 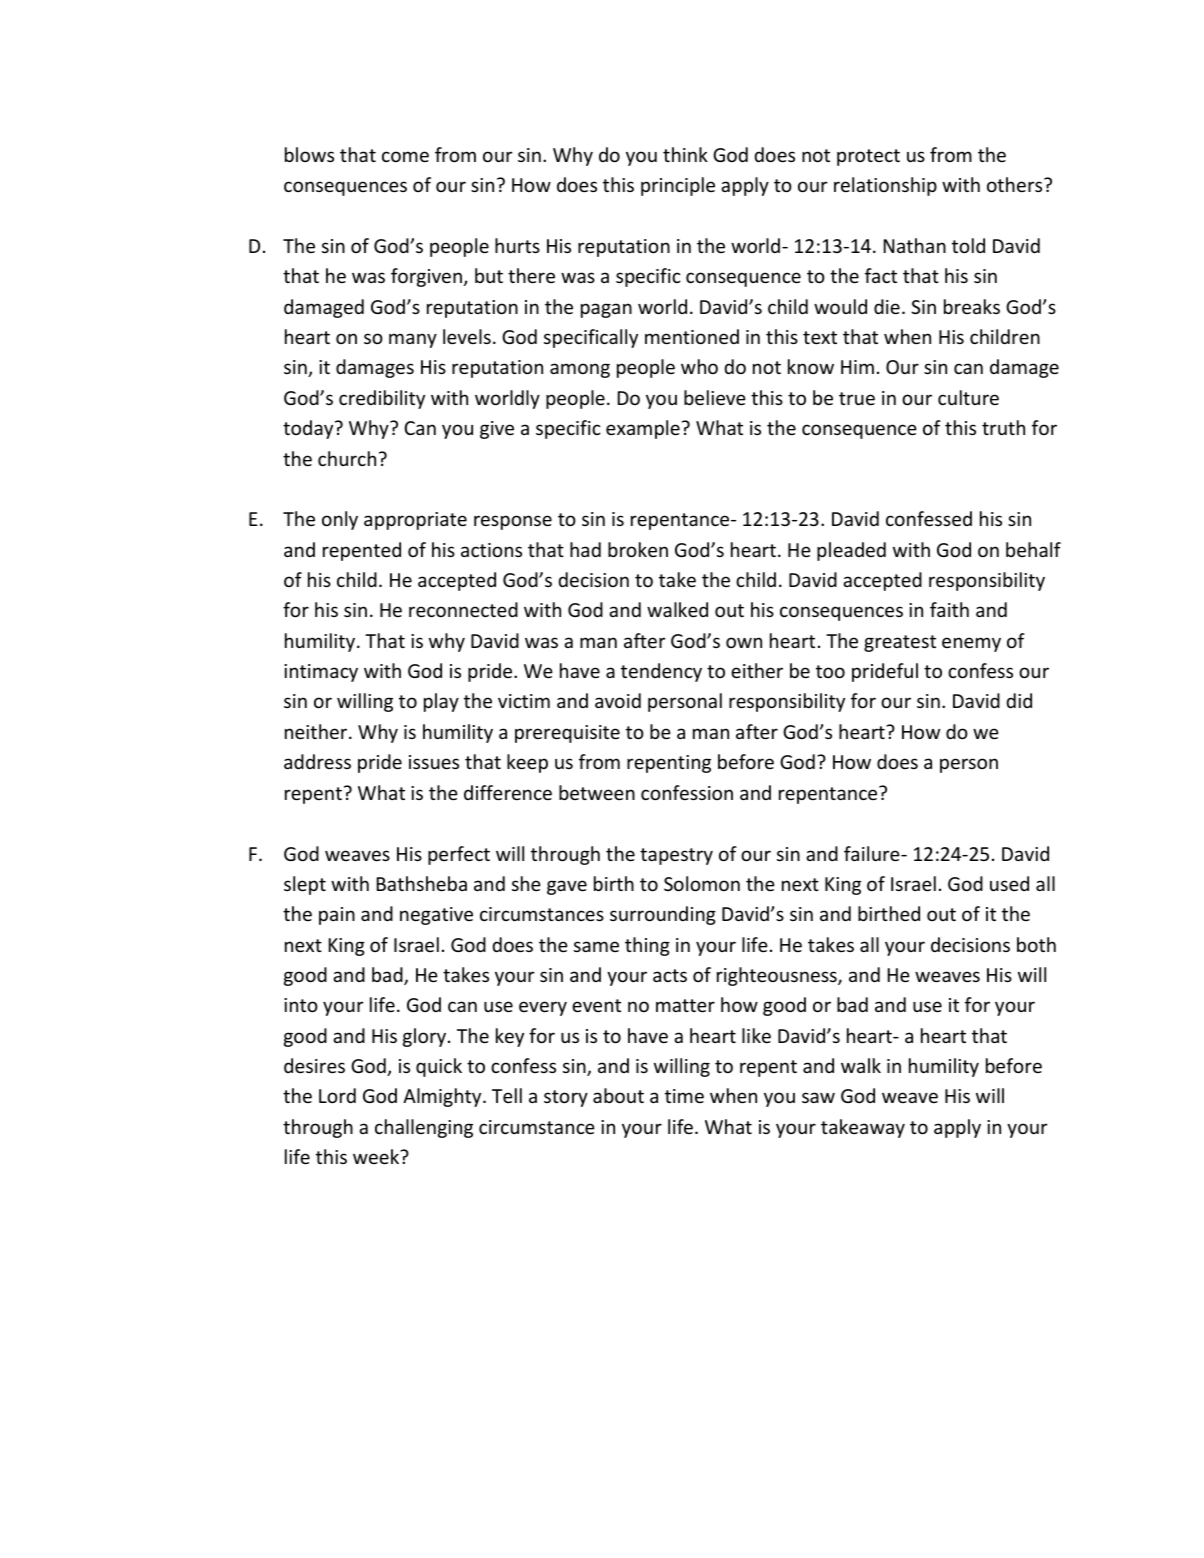 What do you see at coordinates (684, 1096) in the document?
I see `time` at bounding box center [684, 1096].
